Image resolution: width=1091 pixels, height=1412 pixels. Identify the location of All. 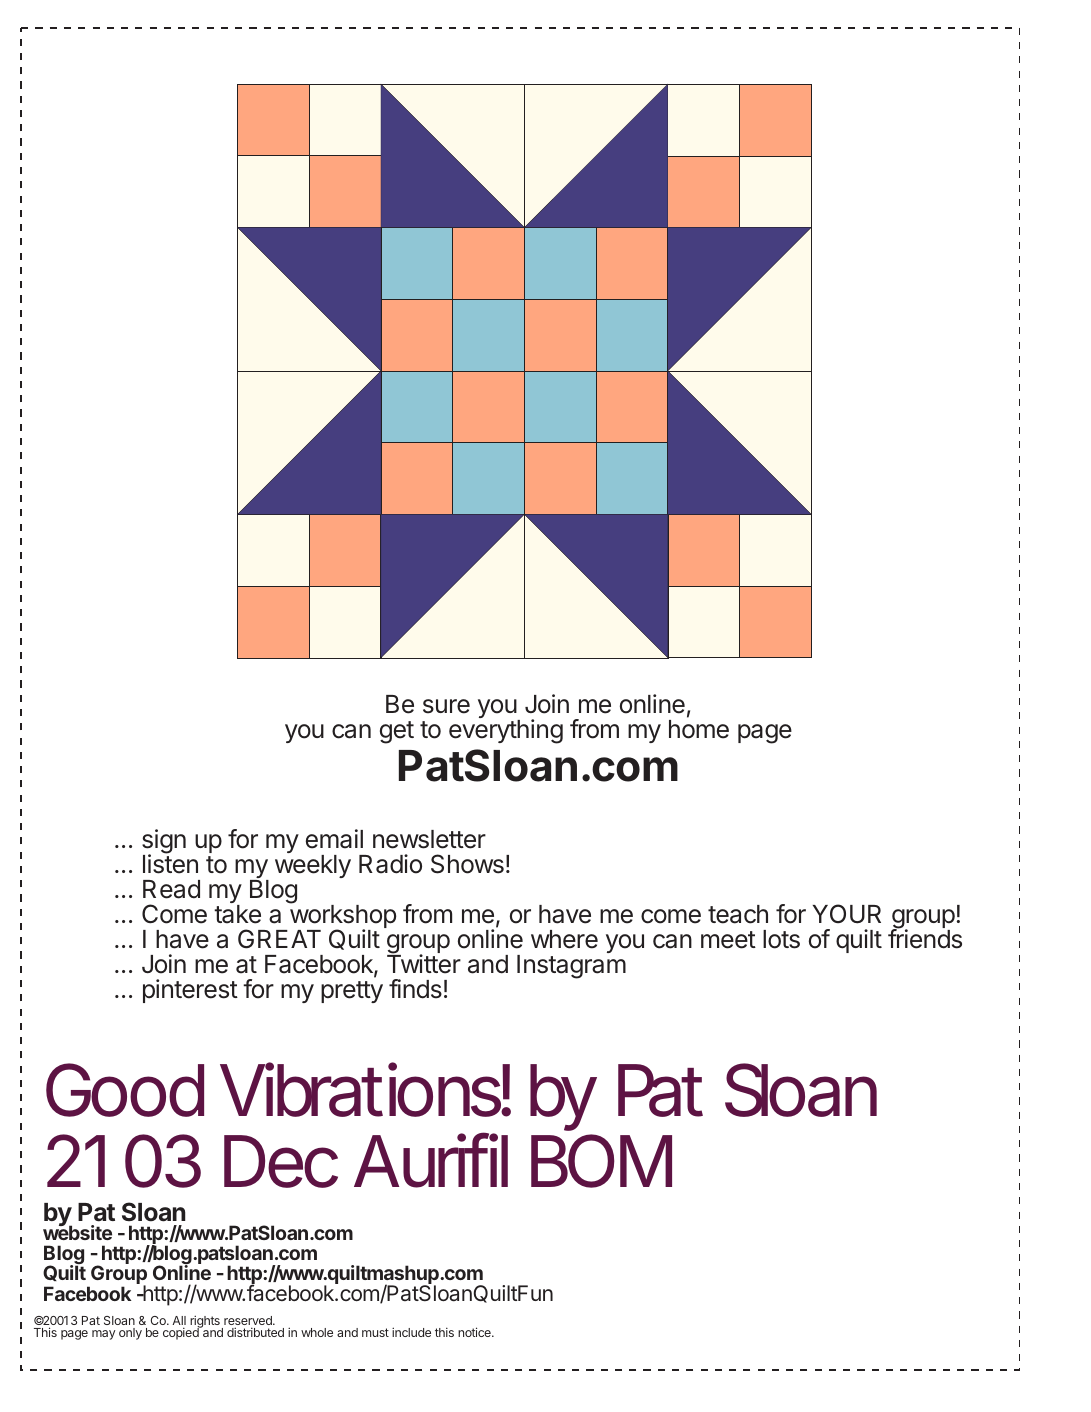
(179, 1322).
